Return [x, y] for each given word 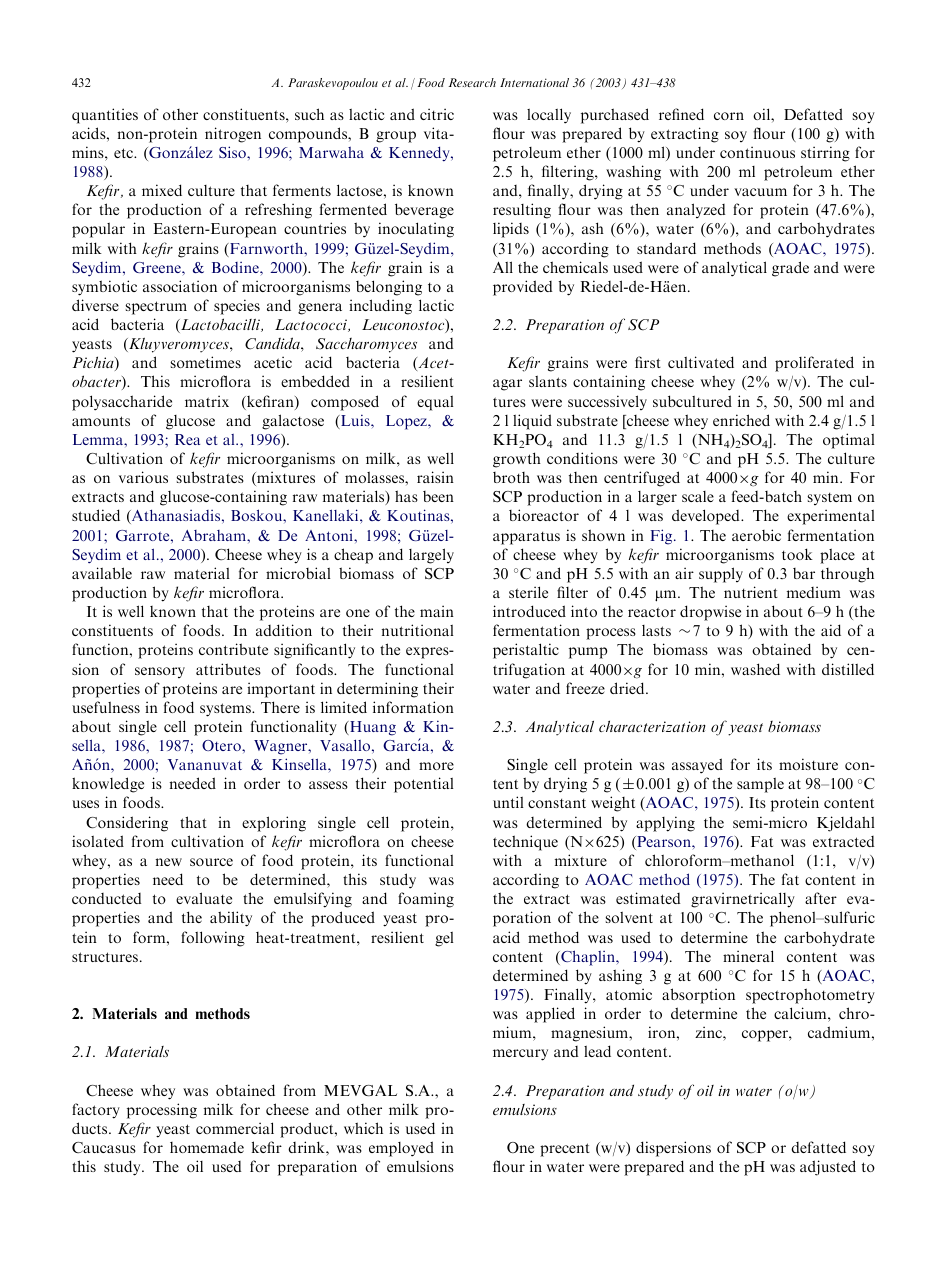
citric [437, 114]
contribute [233, 649]
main [437, 611]
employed [401, 1149]
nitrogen [233, 135]
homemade [207, 1147]
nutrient [751, 592]
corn [729, 116]
